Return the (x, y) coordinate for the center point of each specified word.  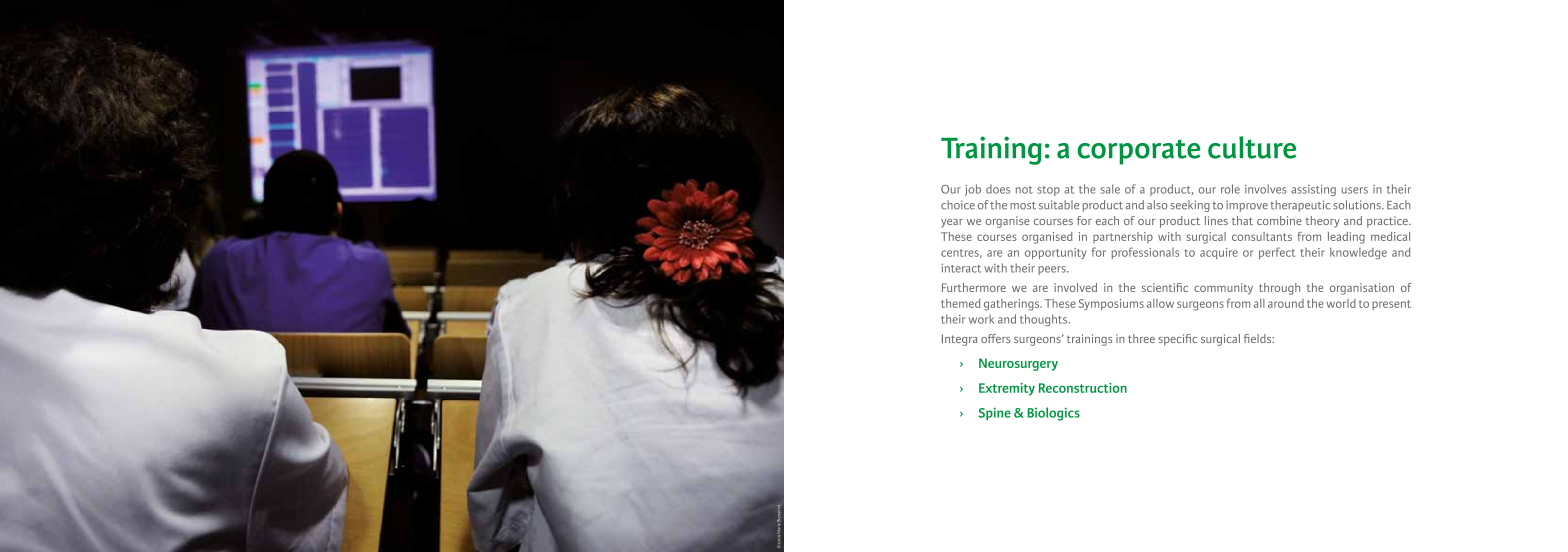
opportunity (1055, 253)
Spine (994, 414)
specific (1177, 340)
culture (1252, 147)
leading (1346, 238)
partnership (1123, 237)
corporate (1139, 152)
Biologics (1053, 414)
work (981, 319)
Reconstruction (1083, 388)
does (998, 189)
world (1341, 303)
